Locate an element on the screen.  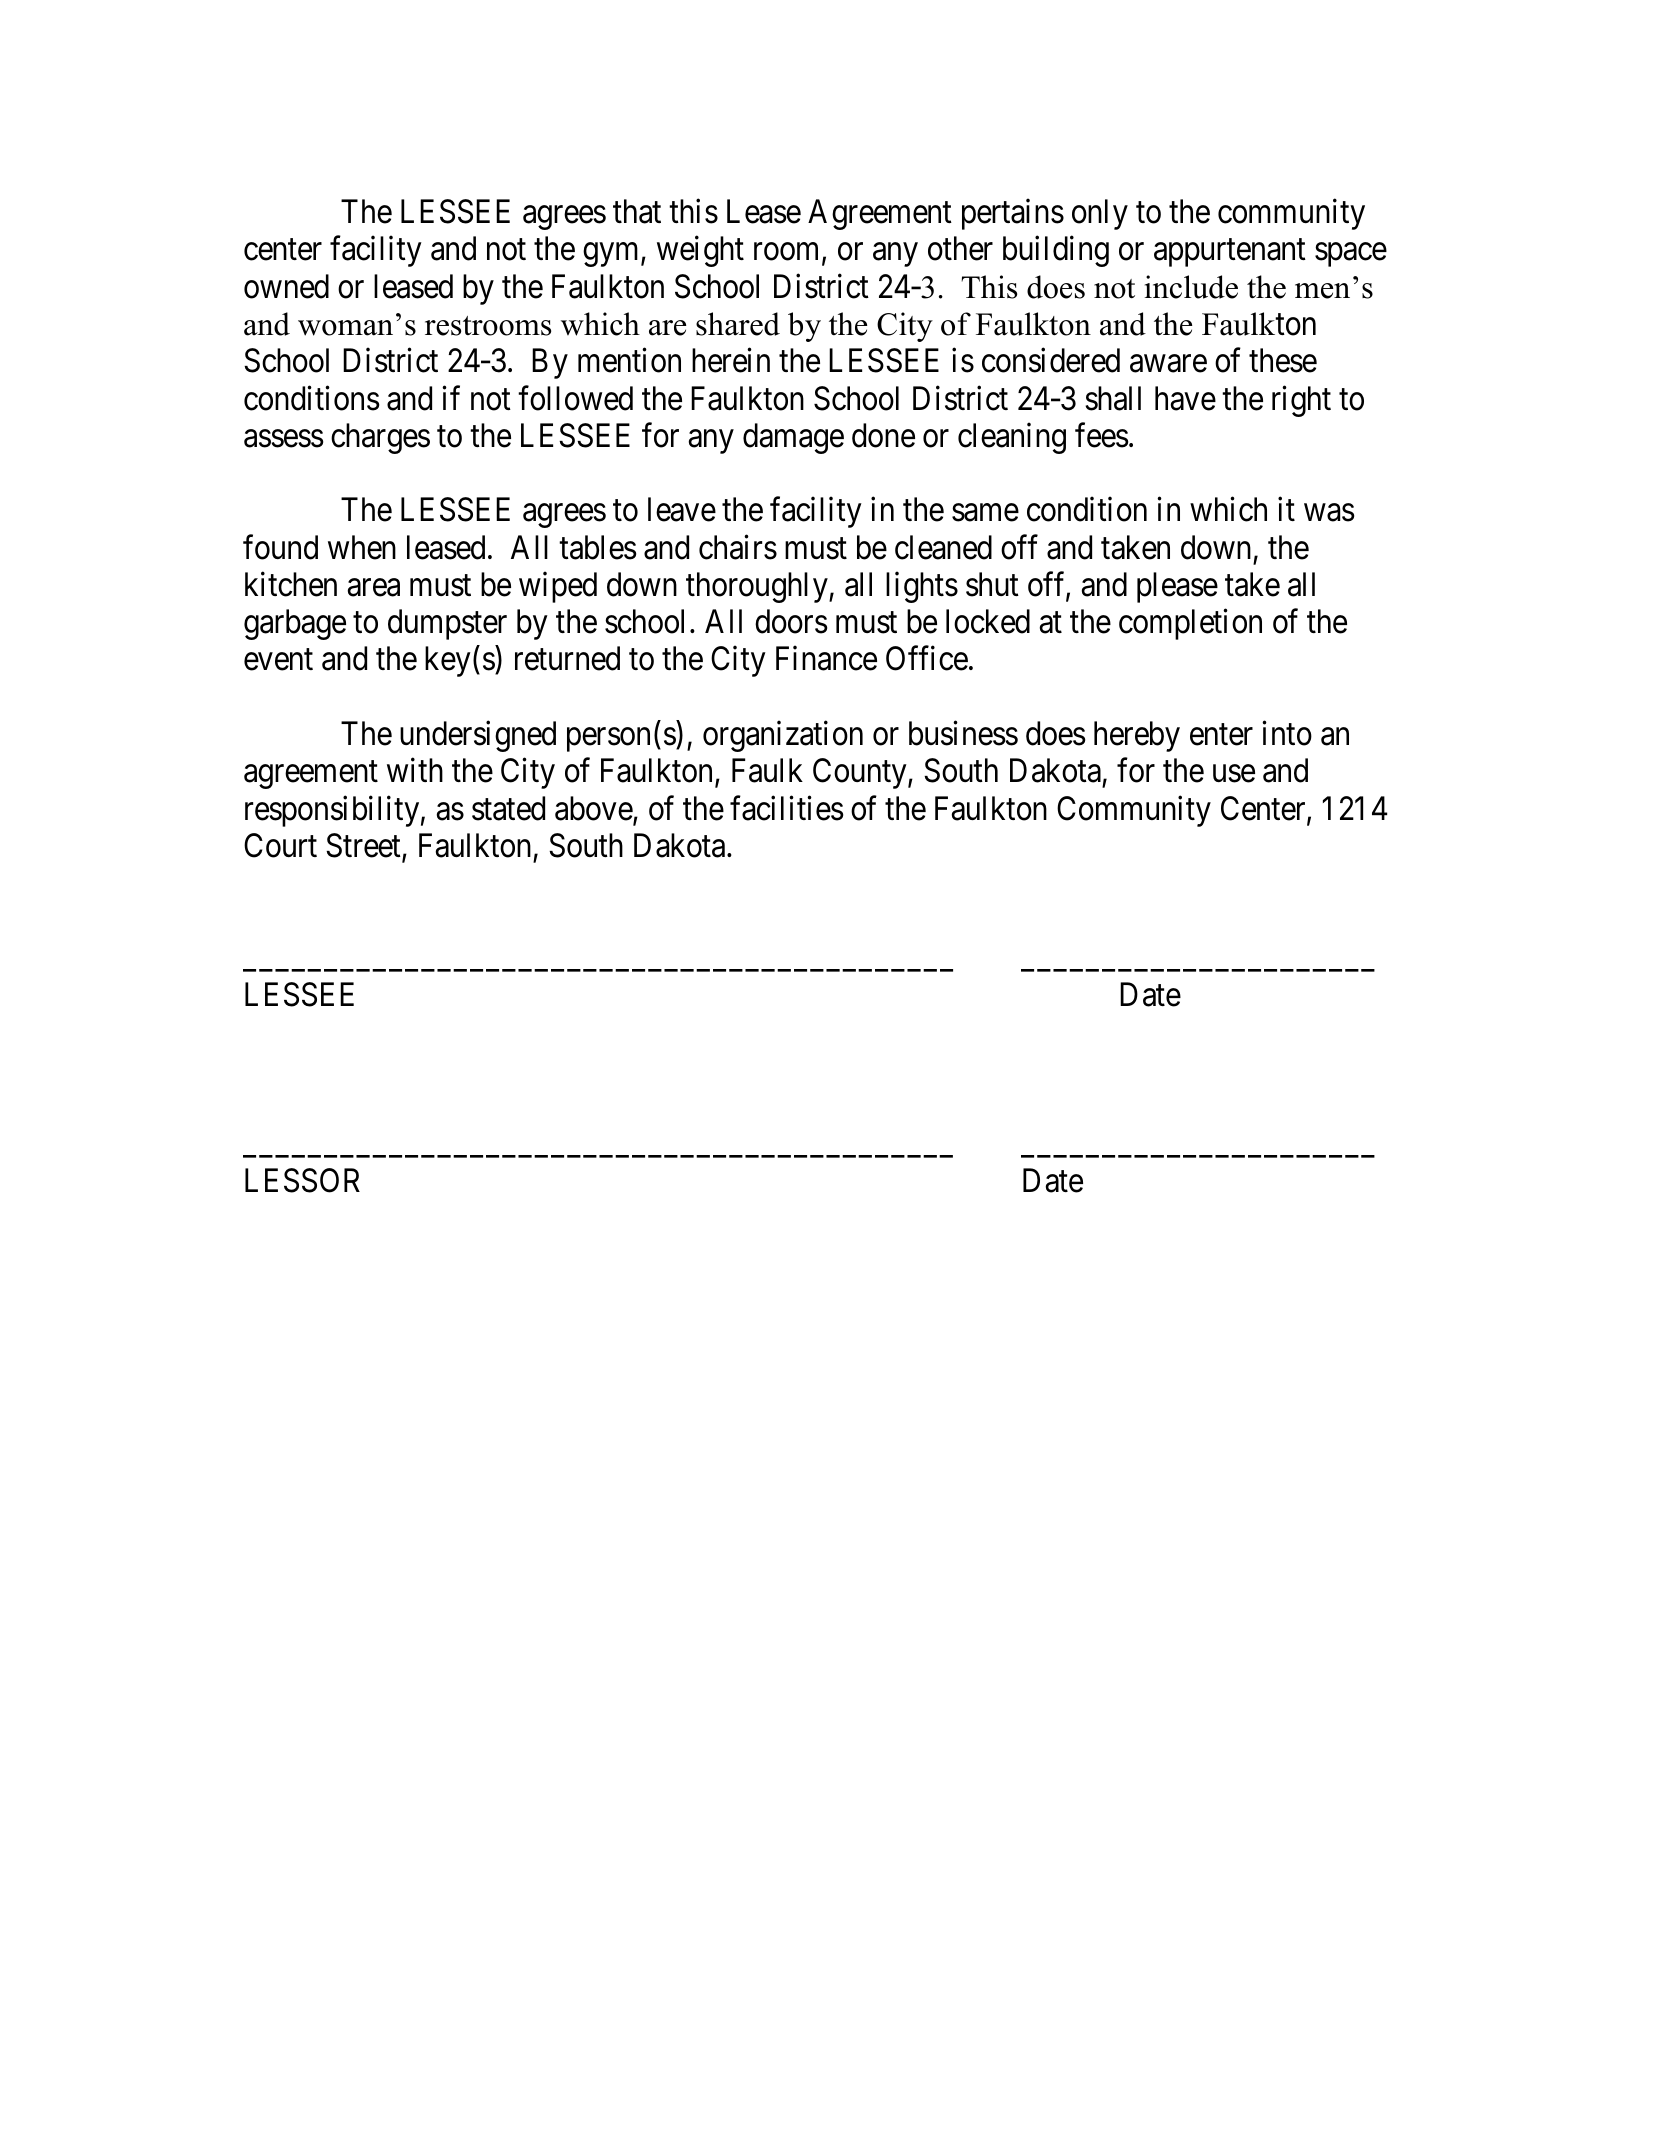
chairs is located at coordinates (738, 547).
